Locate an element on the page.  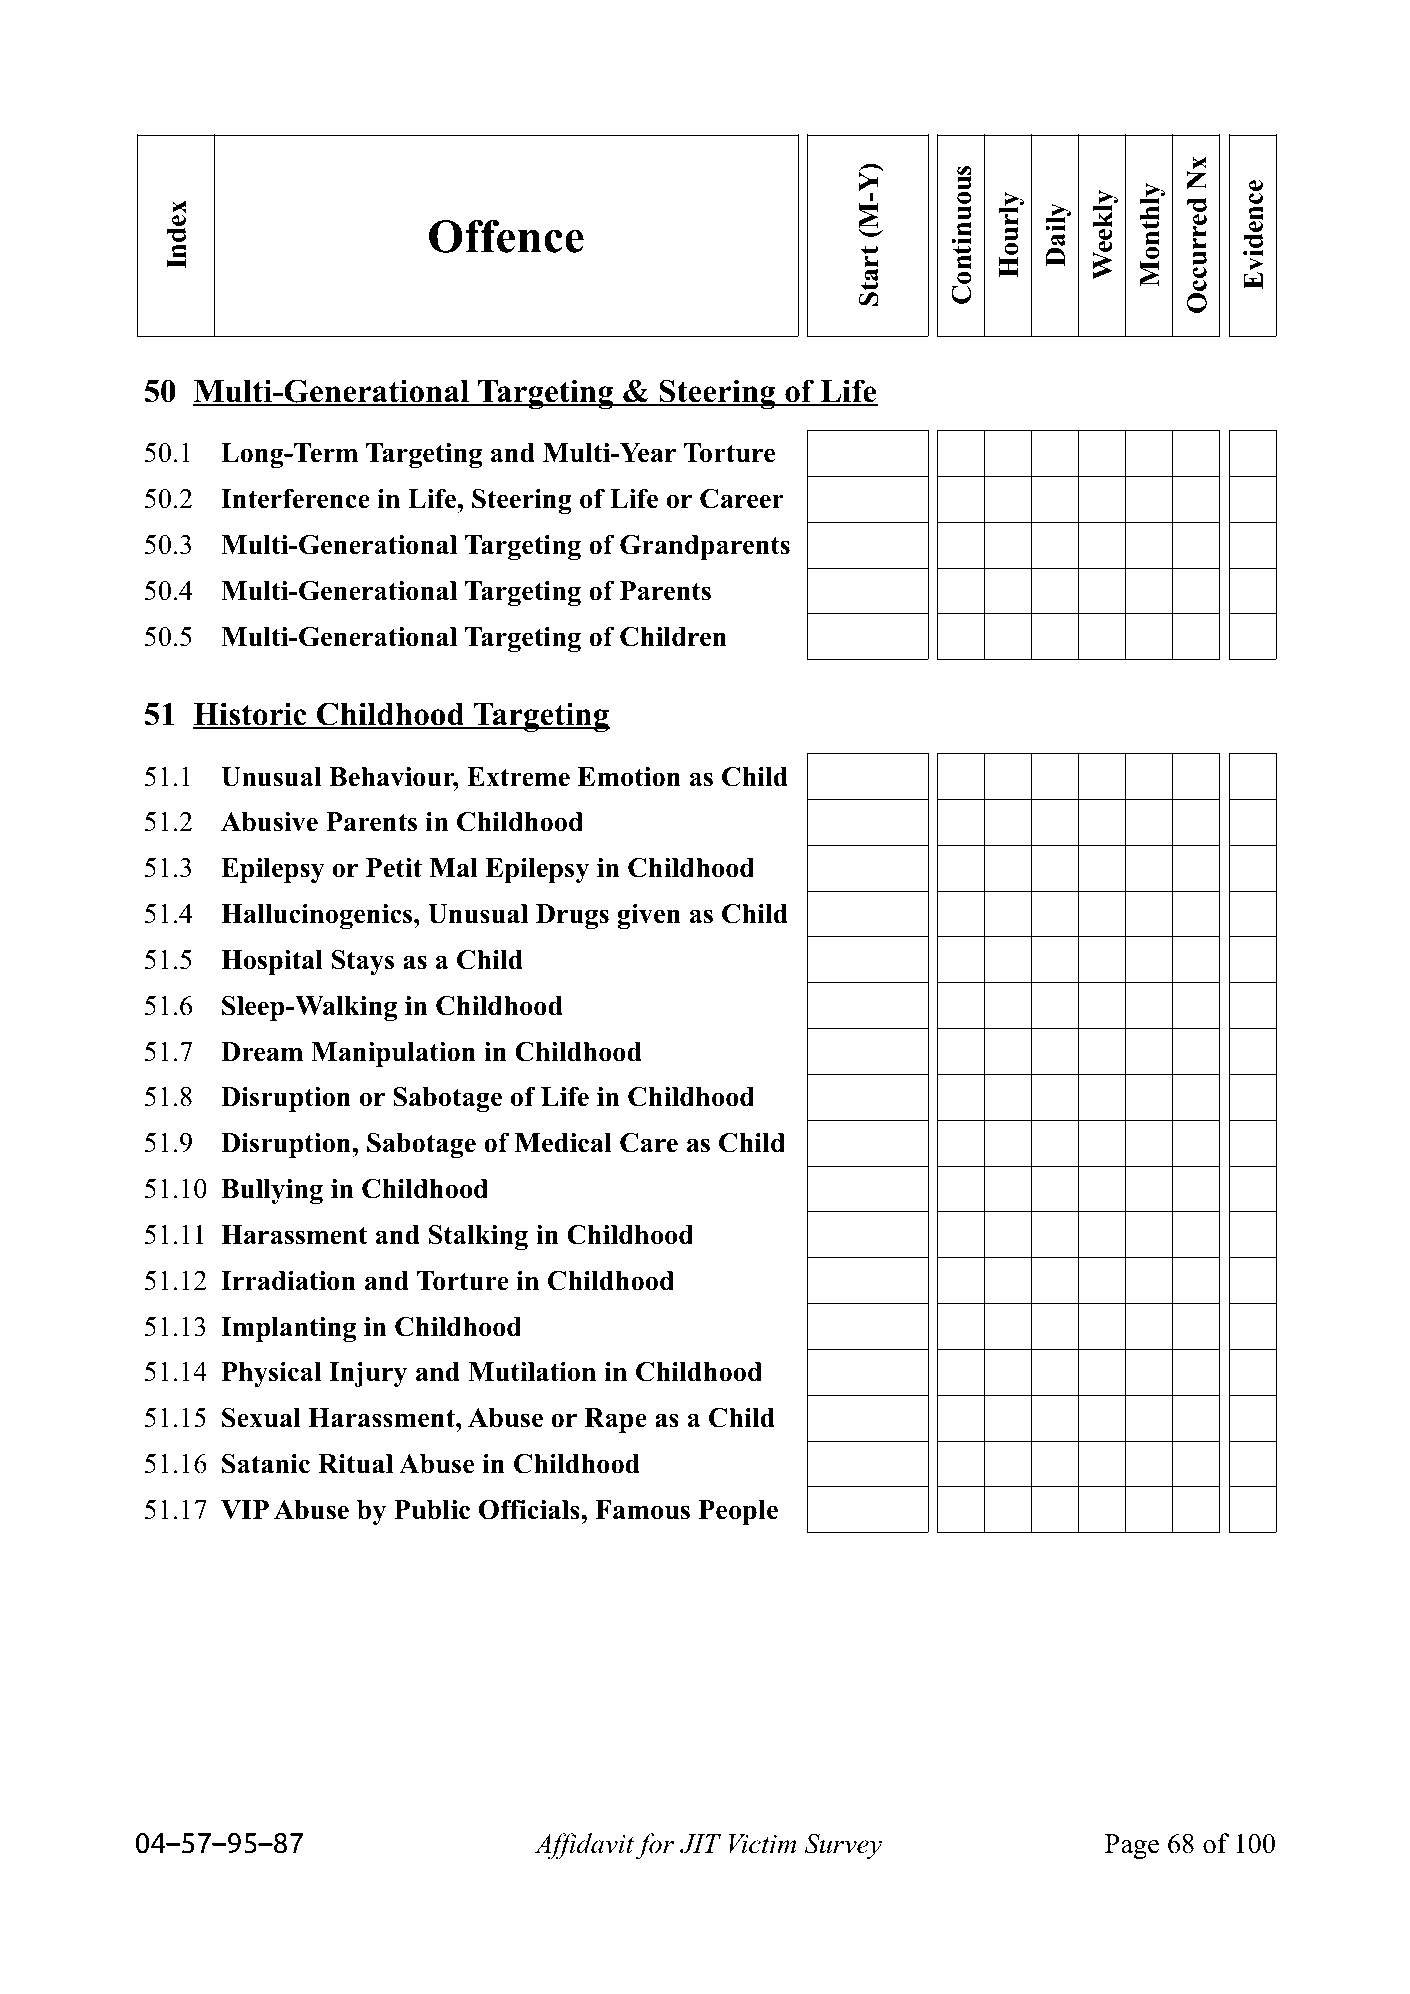
Drugs is located at coordinates (572, 916).
